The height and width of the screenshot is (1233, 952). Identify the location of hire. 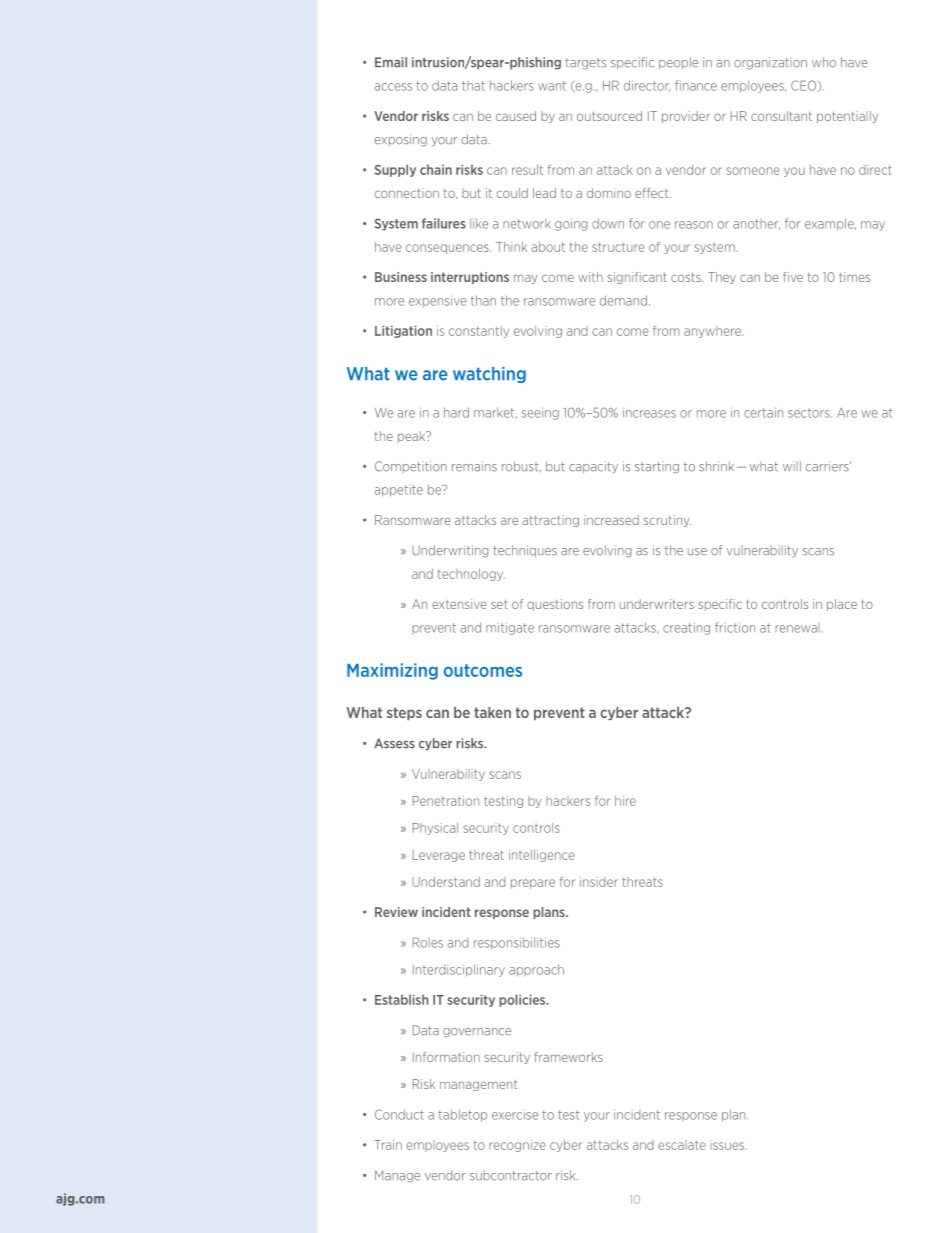
(625, 801).
